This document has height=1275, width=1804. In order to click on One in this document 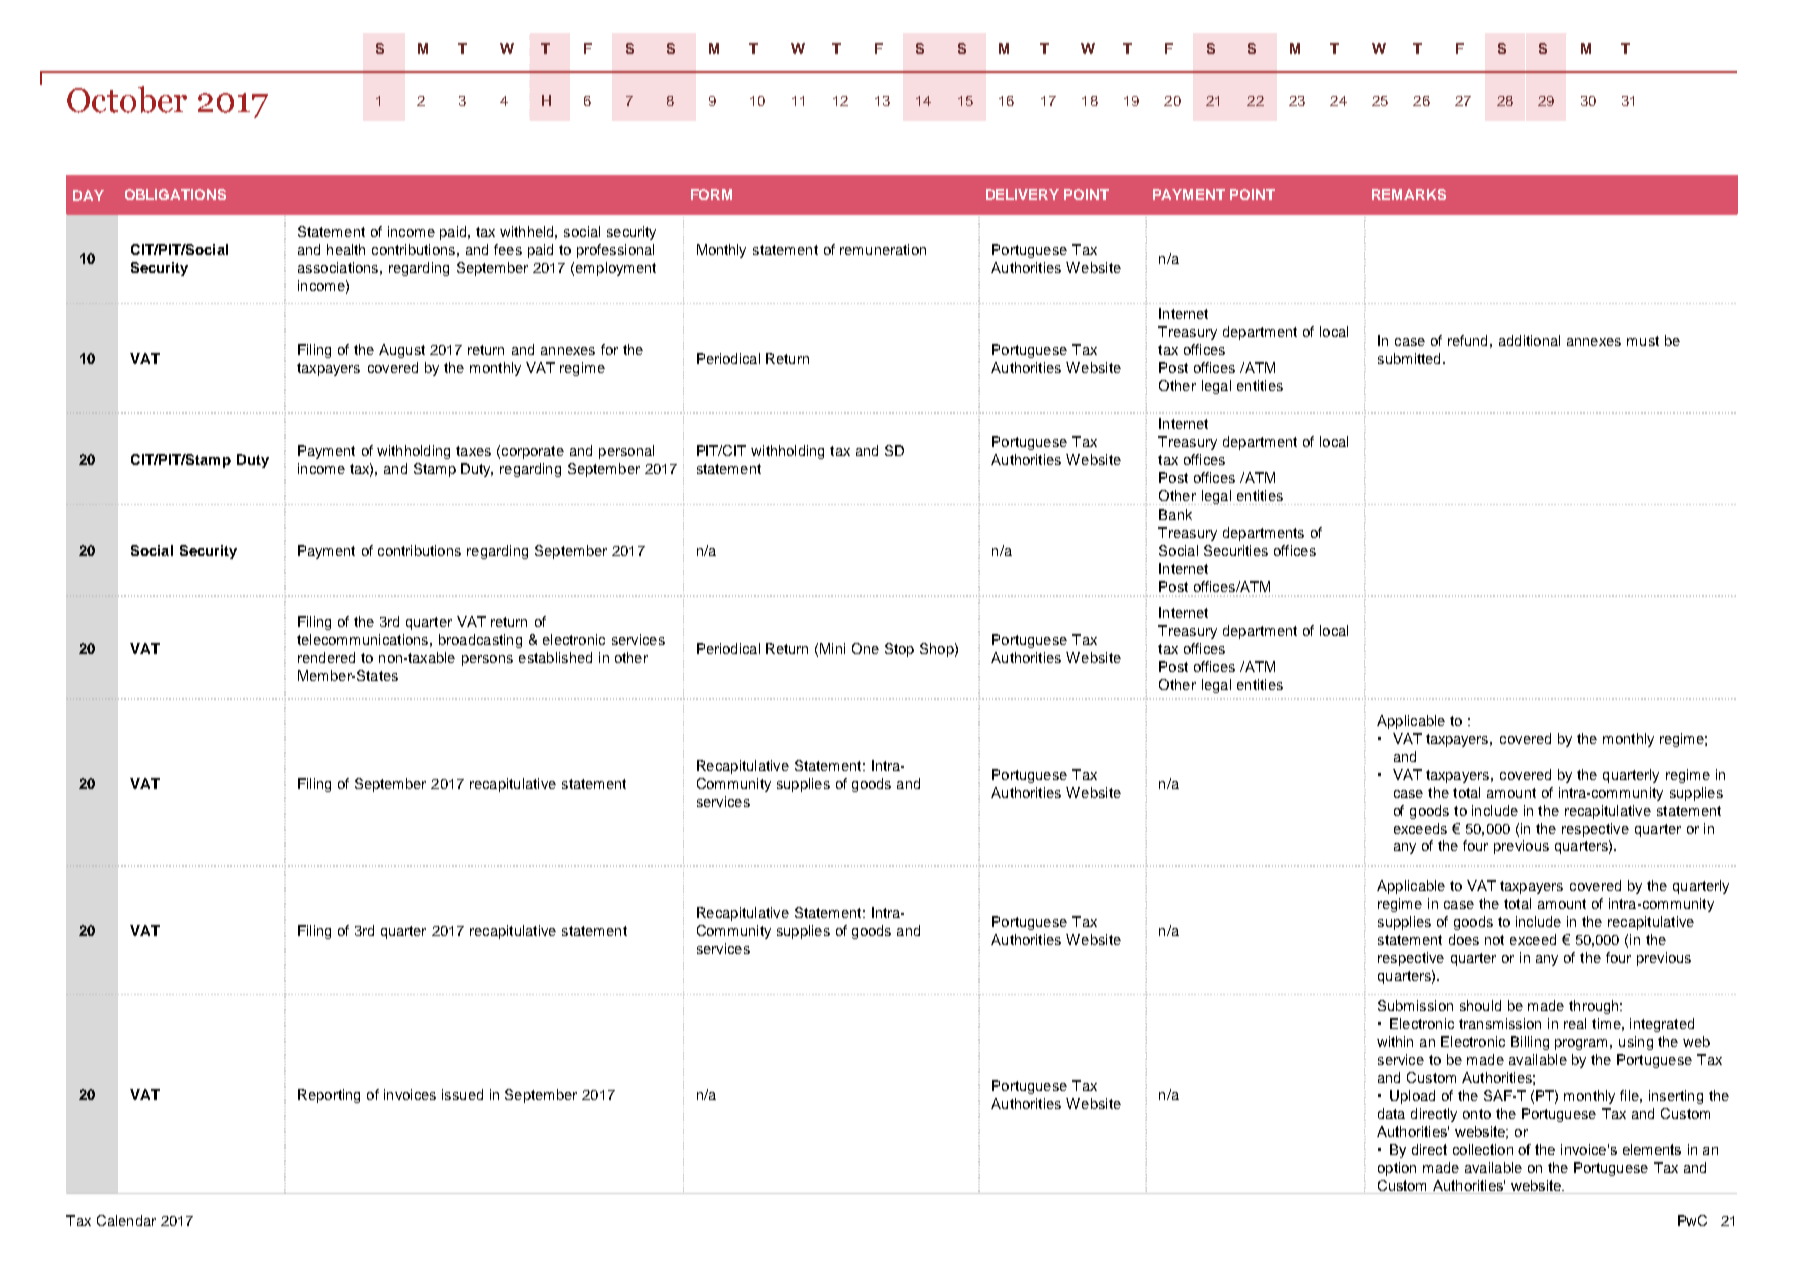, I will do `click(865, 648)`.
